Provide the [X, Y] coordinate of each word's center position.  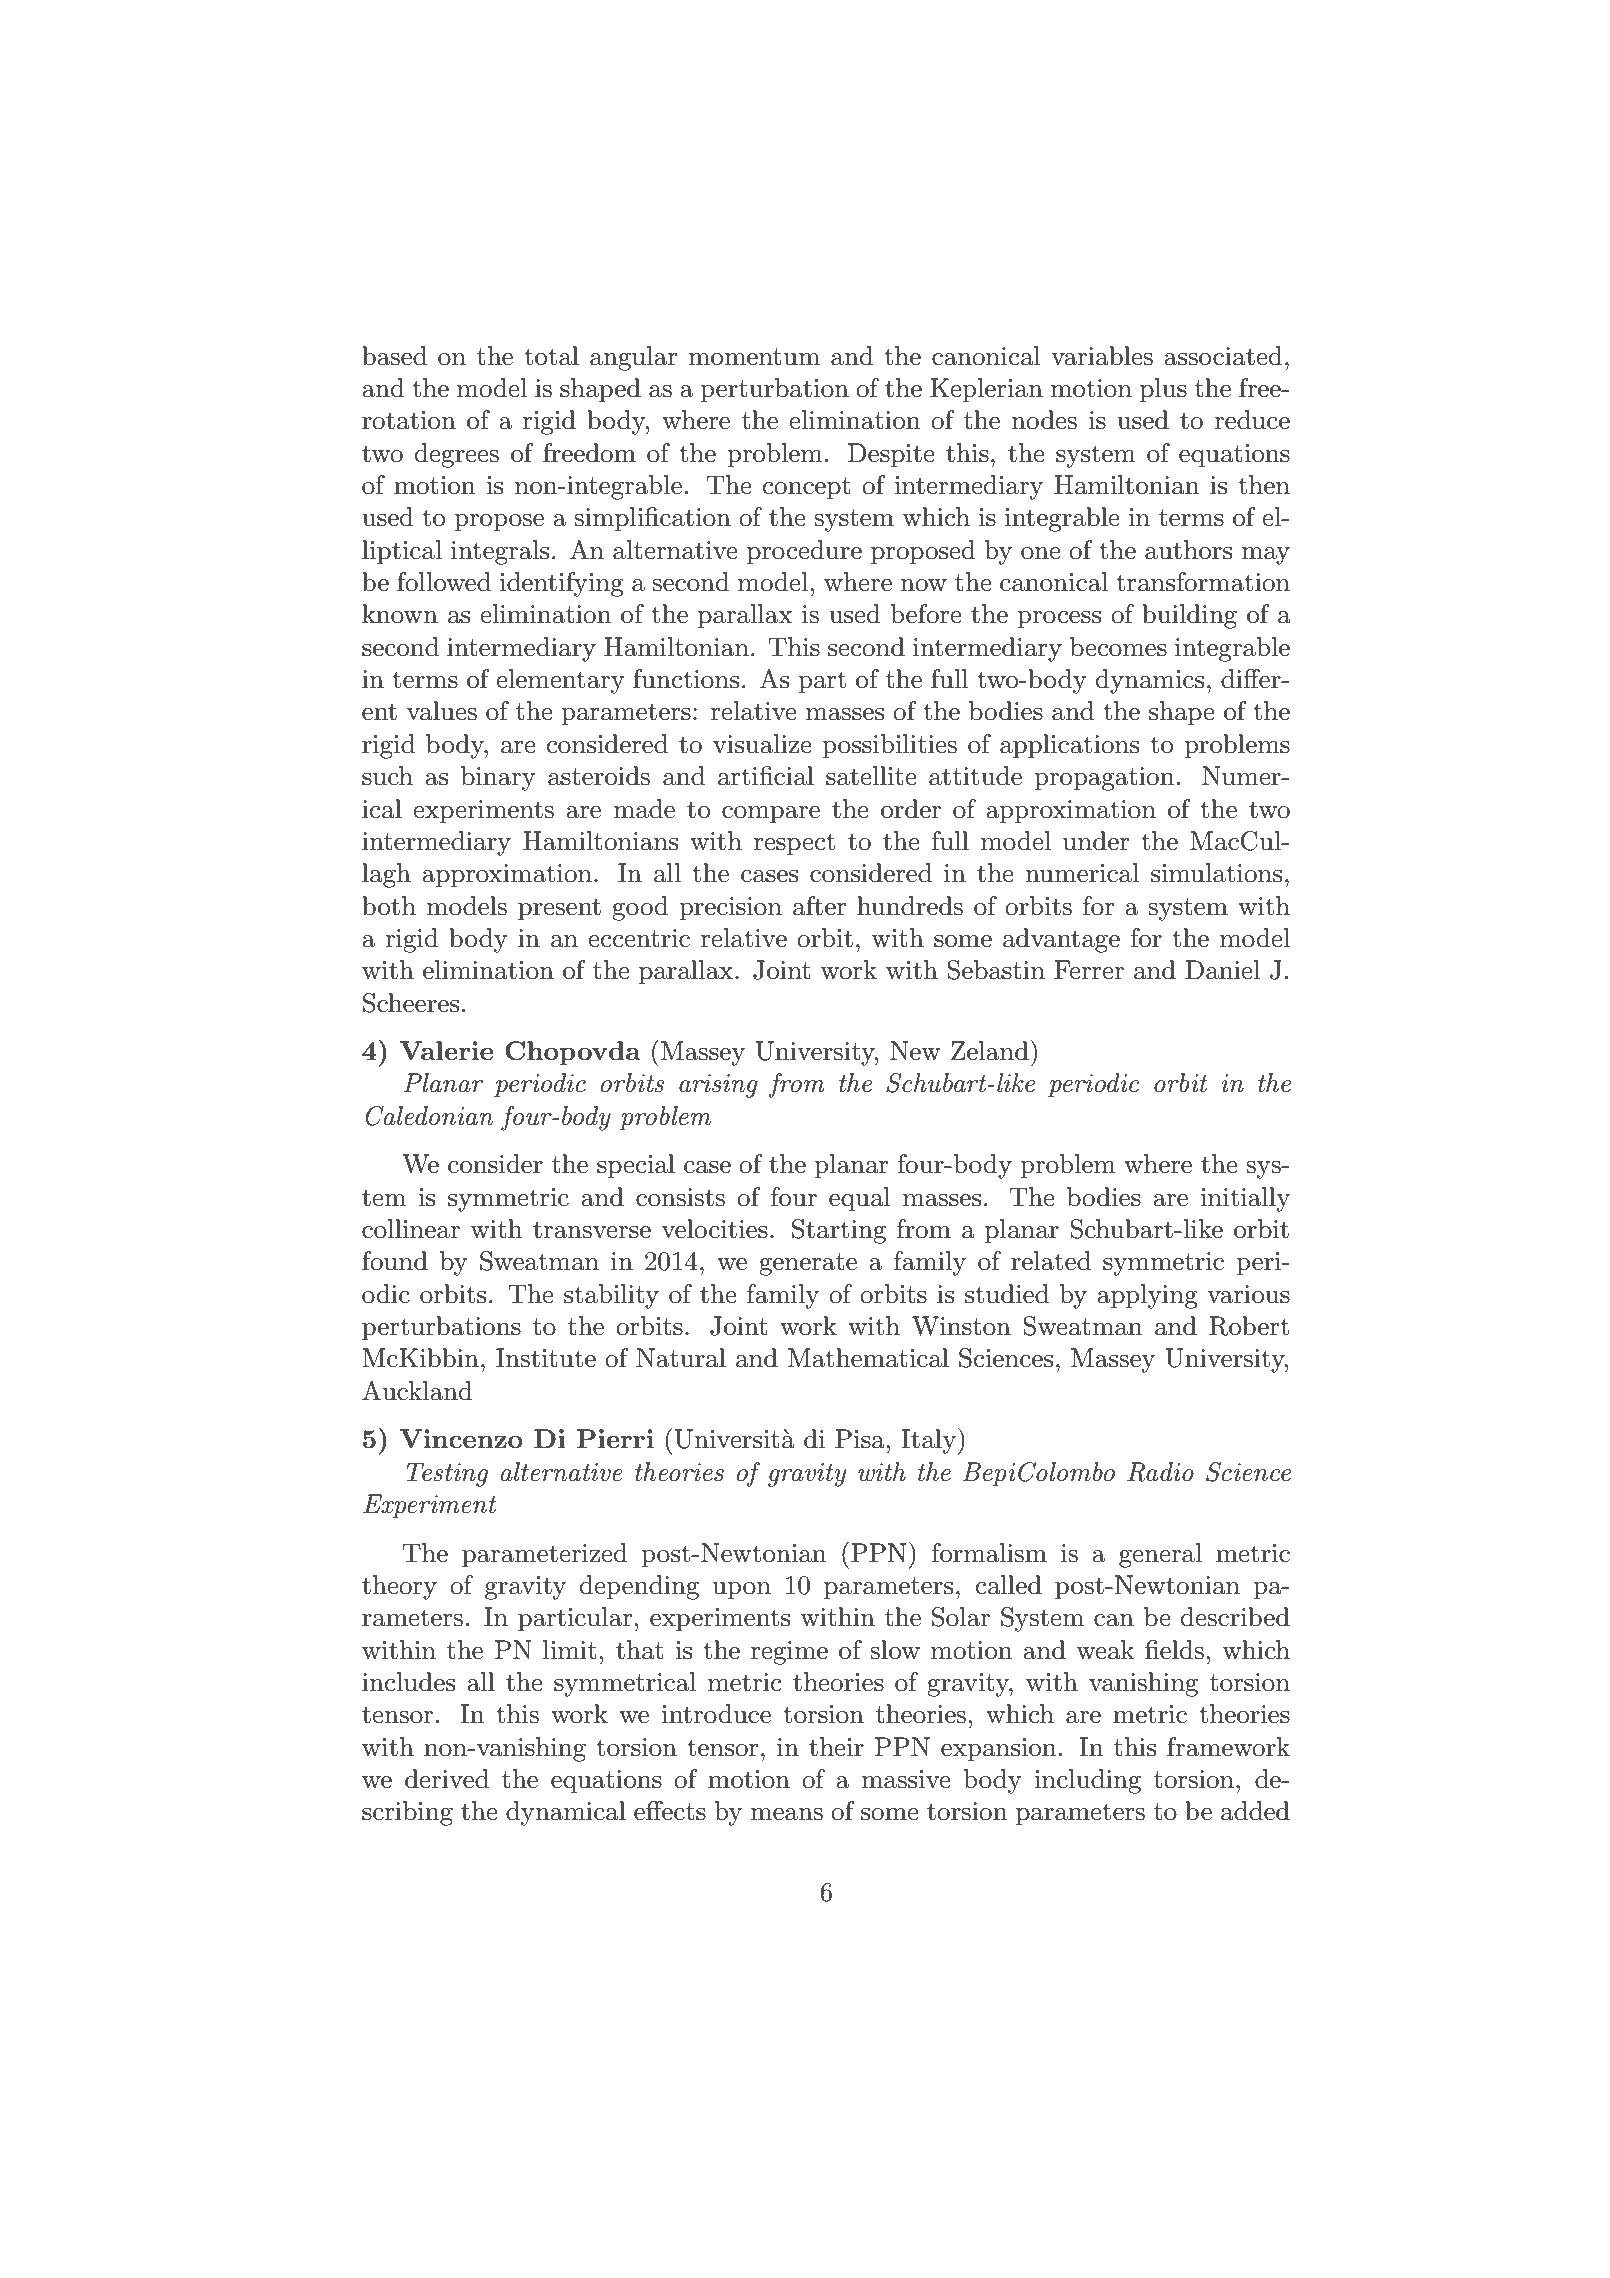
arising [718, 1086]
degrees [457, 455]
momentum [754, 357]
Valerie [446, 1050]
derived [447, 1779]
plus [1163, 390]
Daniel [1222, 970]
